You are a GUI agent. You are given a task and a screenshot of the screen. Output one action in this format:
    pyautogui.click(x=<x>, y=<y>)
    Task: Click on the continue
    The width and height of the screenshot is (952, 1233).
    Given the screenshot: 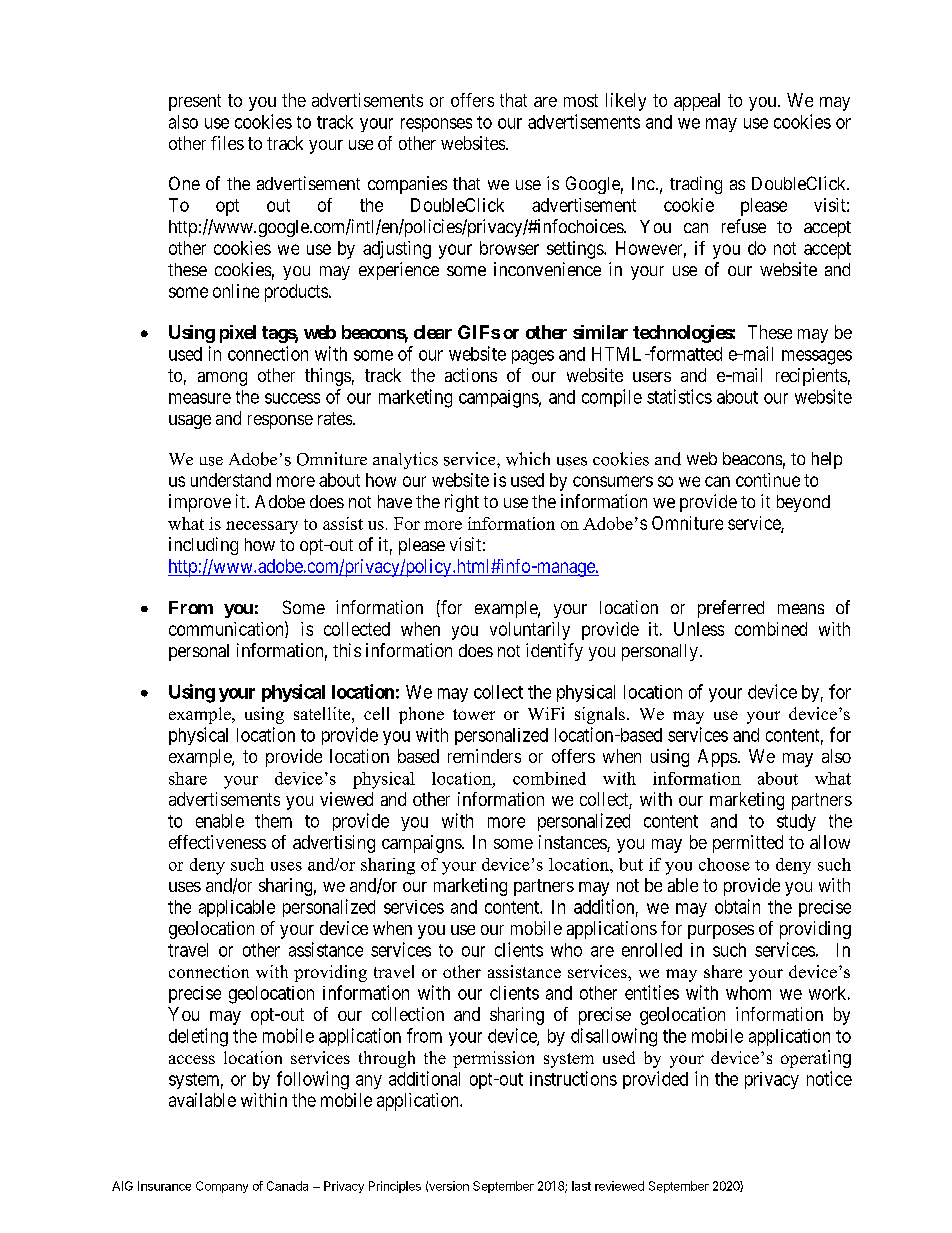 What is the action you would take?
    pyautogui.click(x=768, y=480)
